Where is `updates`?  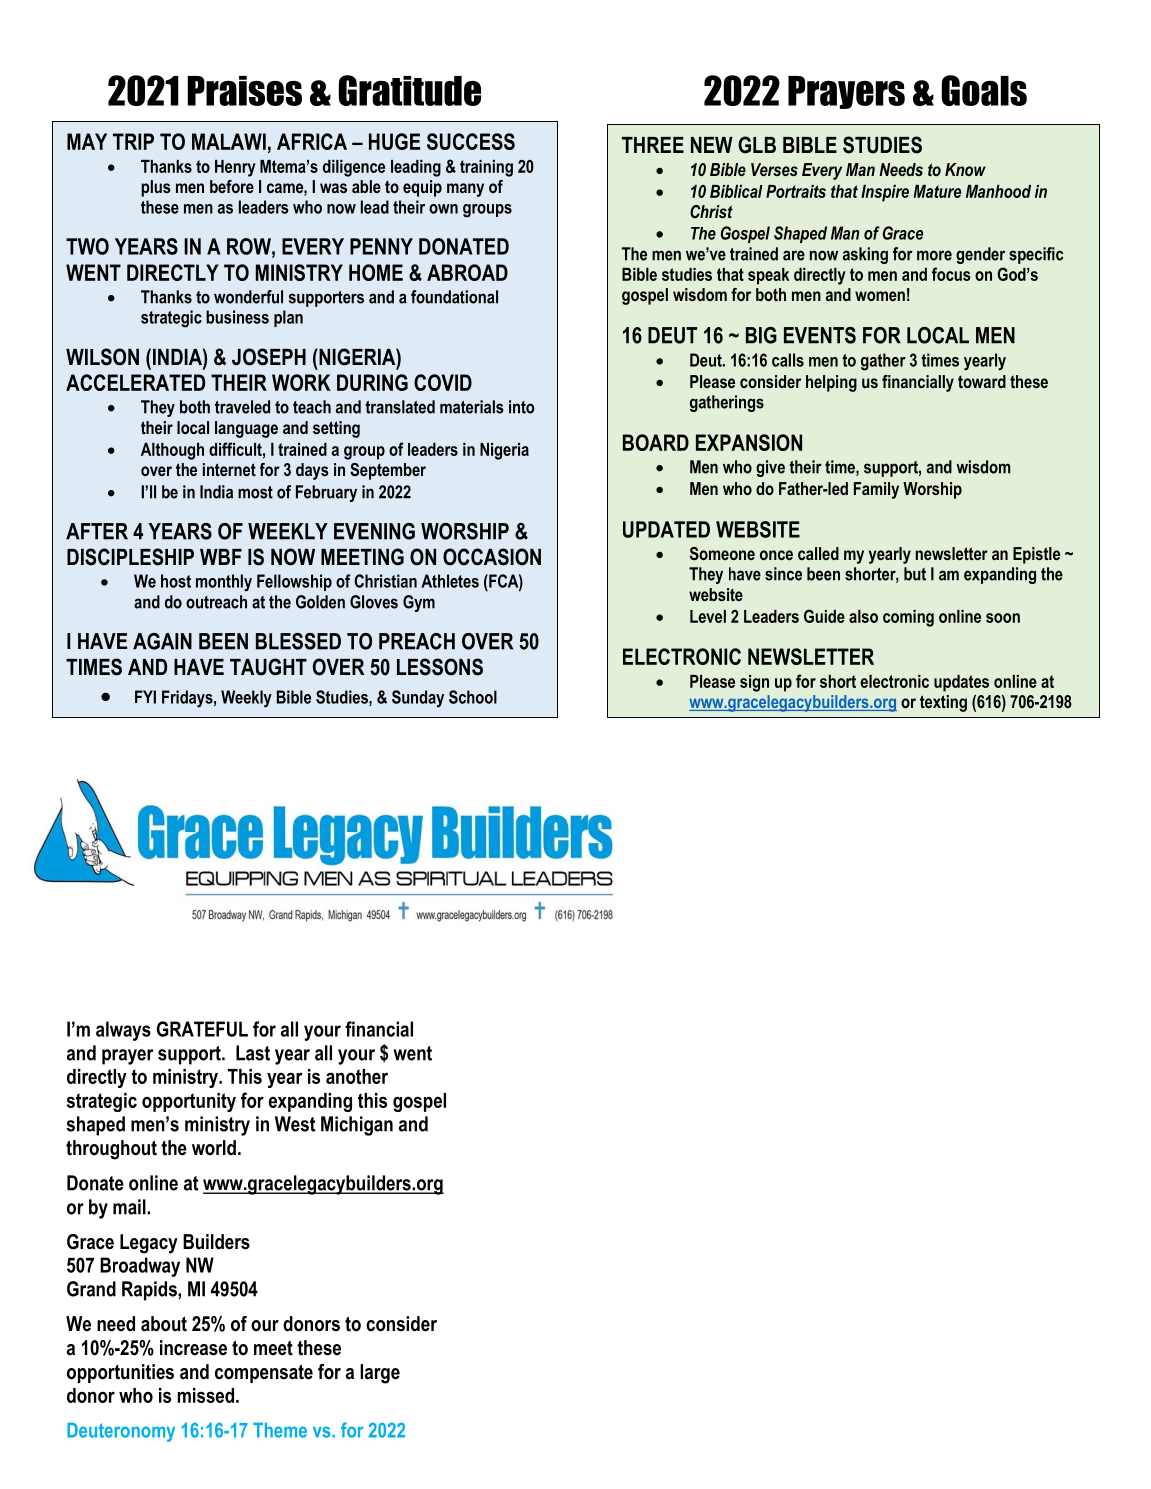 updates is located at coordinates (961, 683).
